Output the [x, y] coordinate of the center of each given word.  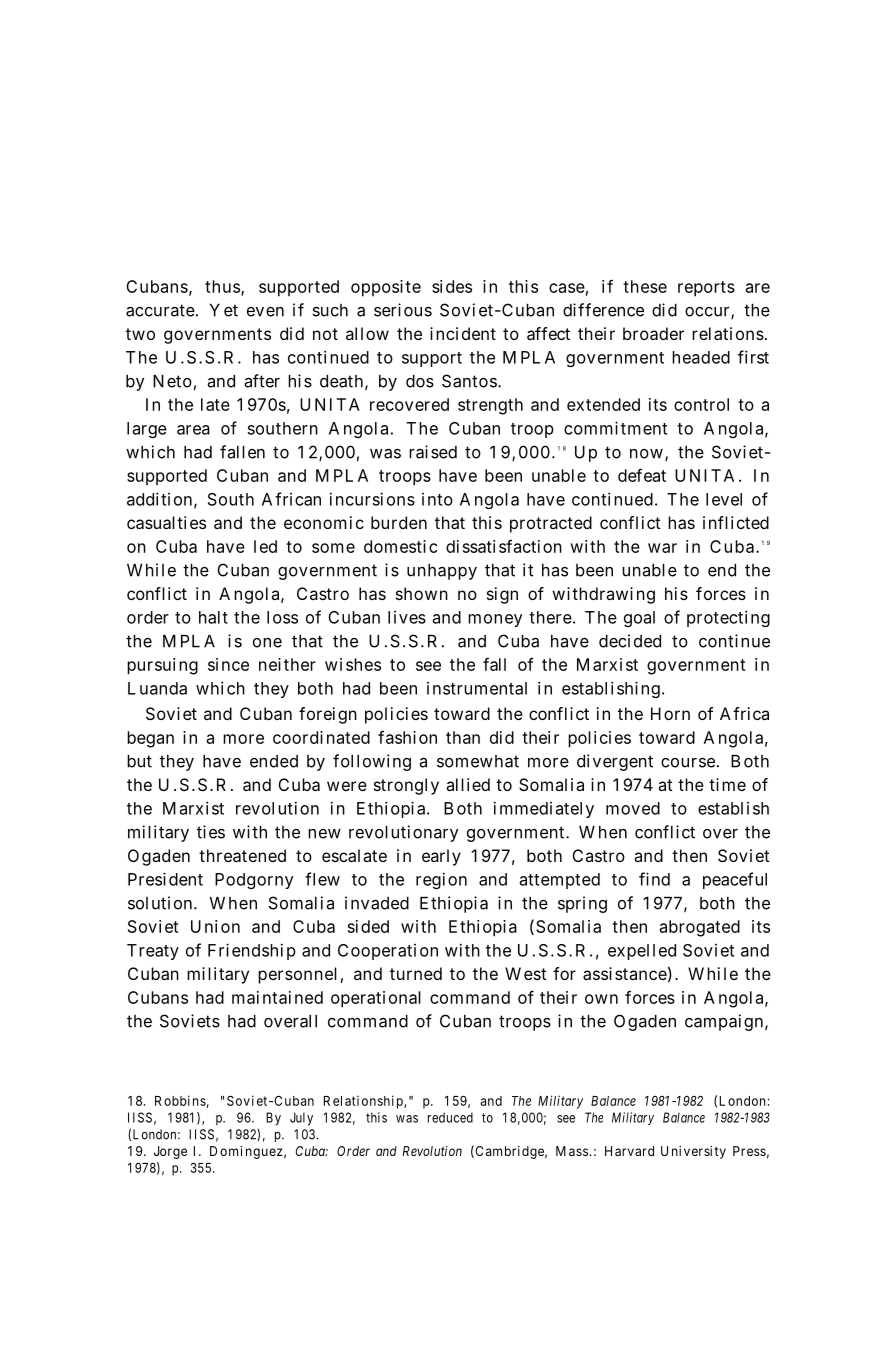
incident [463, 333]
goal [639, 619]
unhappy [442, 572]
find [654, 879]
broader [653, 333]
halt [213, 617]
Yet [224, 310]
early [441, 857]
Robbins [180, 1100]
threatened [242, 855]
